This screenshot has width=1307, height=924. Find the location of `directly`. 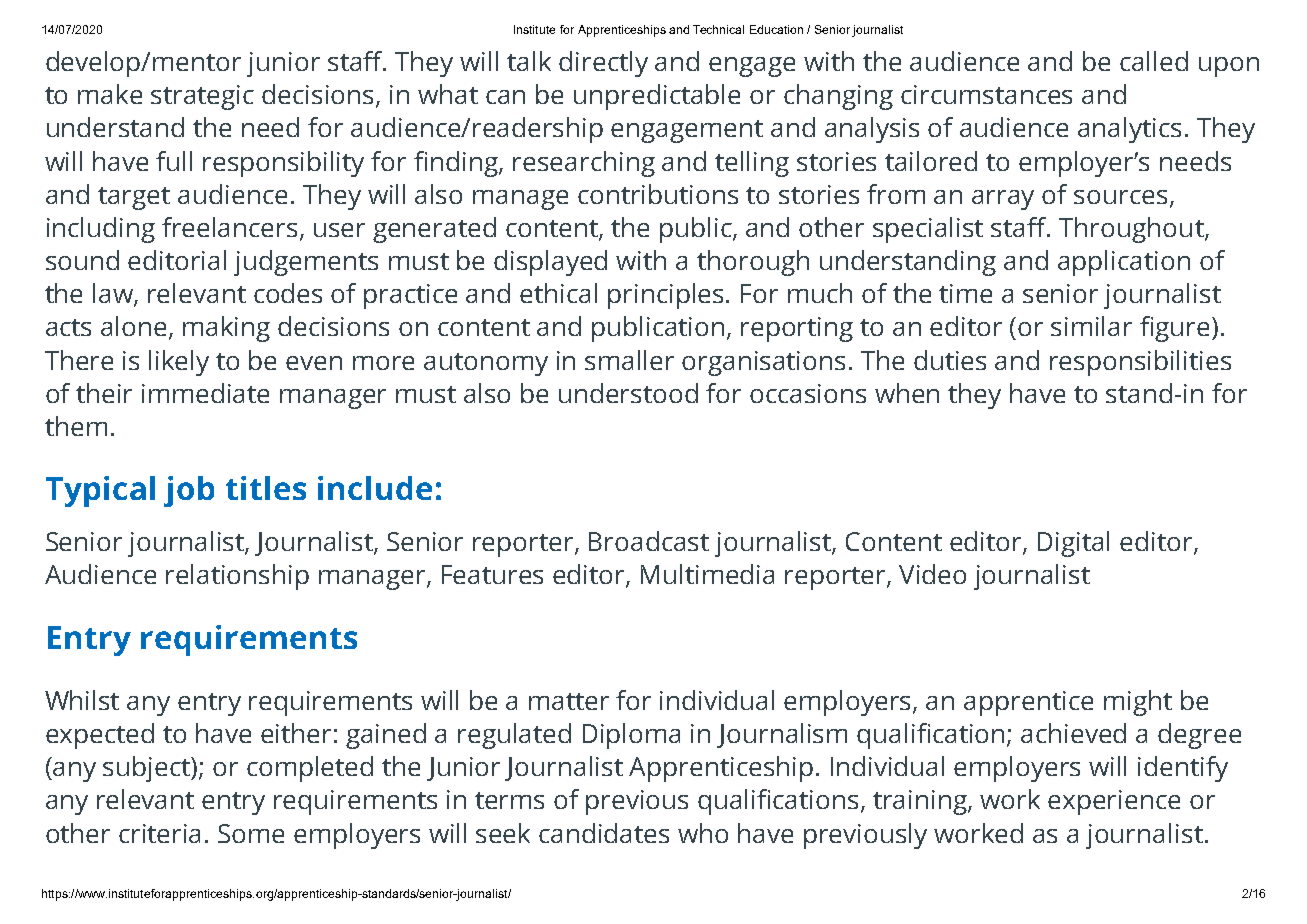

directly is located at coordinates (603, 64).
